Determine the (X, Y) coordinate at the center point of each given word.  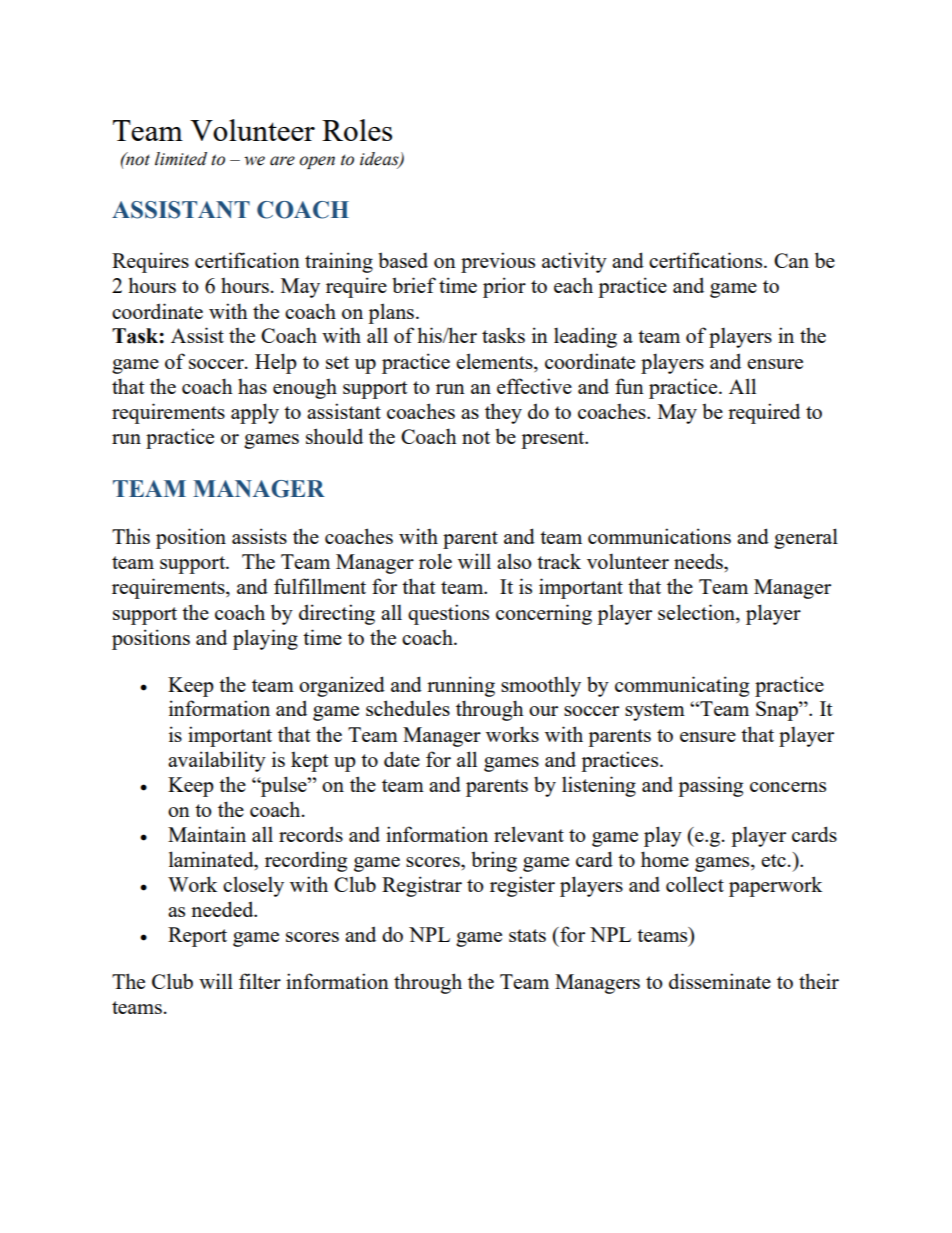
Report (197, 937)
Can (791, 260)
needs (699, 561)
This (131, 536)
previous (498, 262)
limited (181, 159)
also (514, 561)
